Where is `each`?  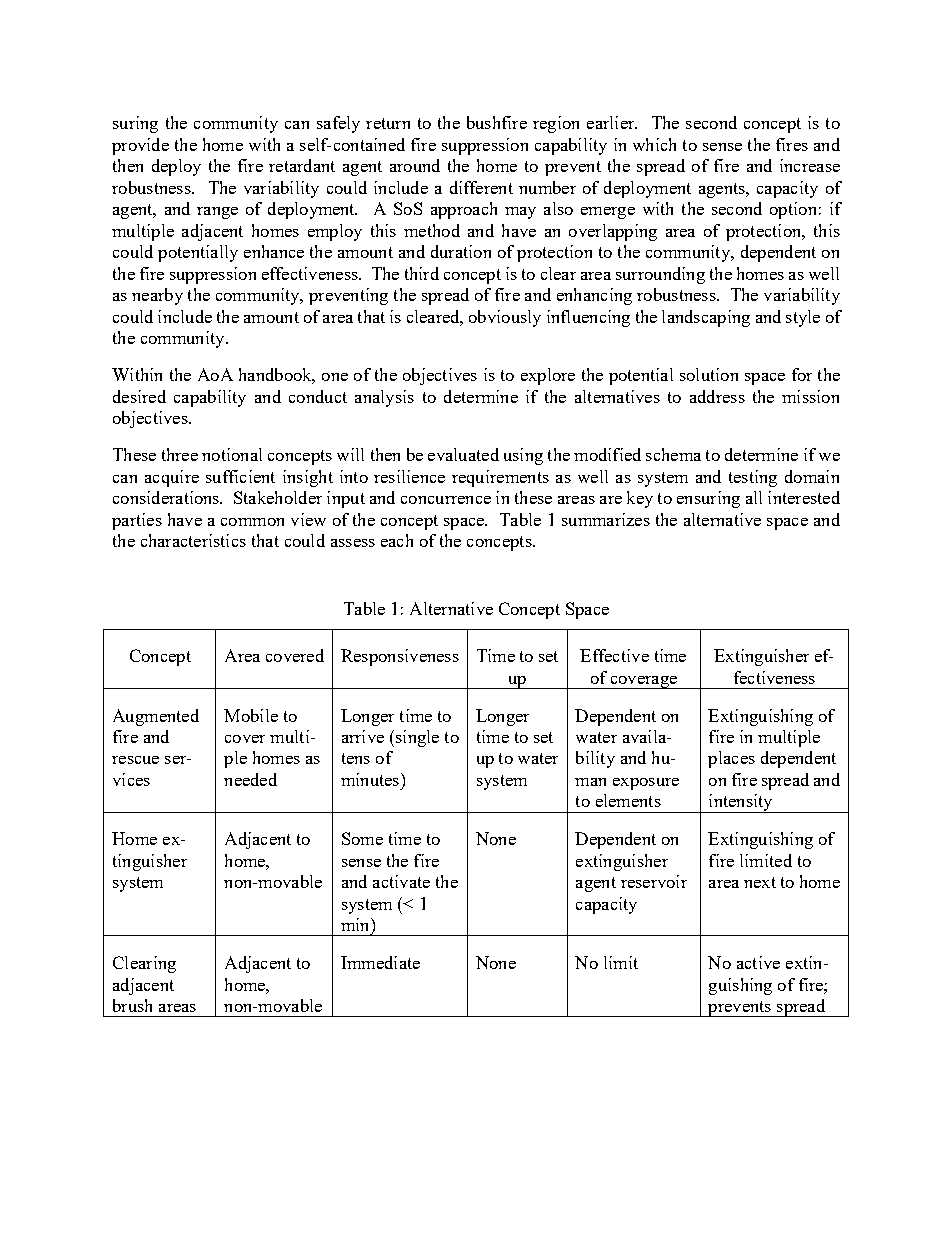
each is located at coordinates (397, 540).
